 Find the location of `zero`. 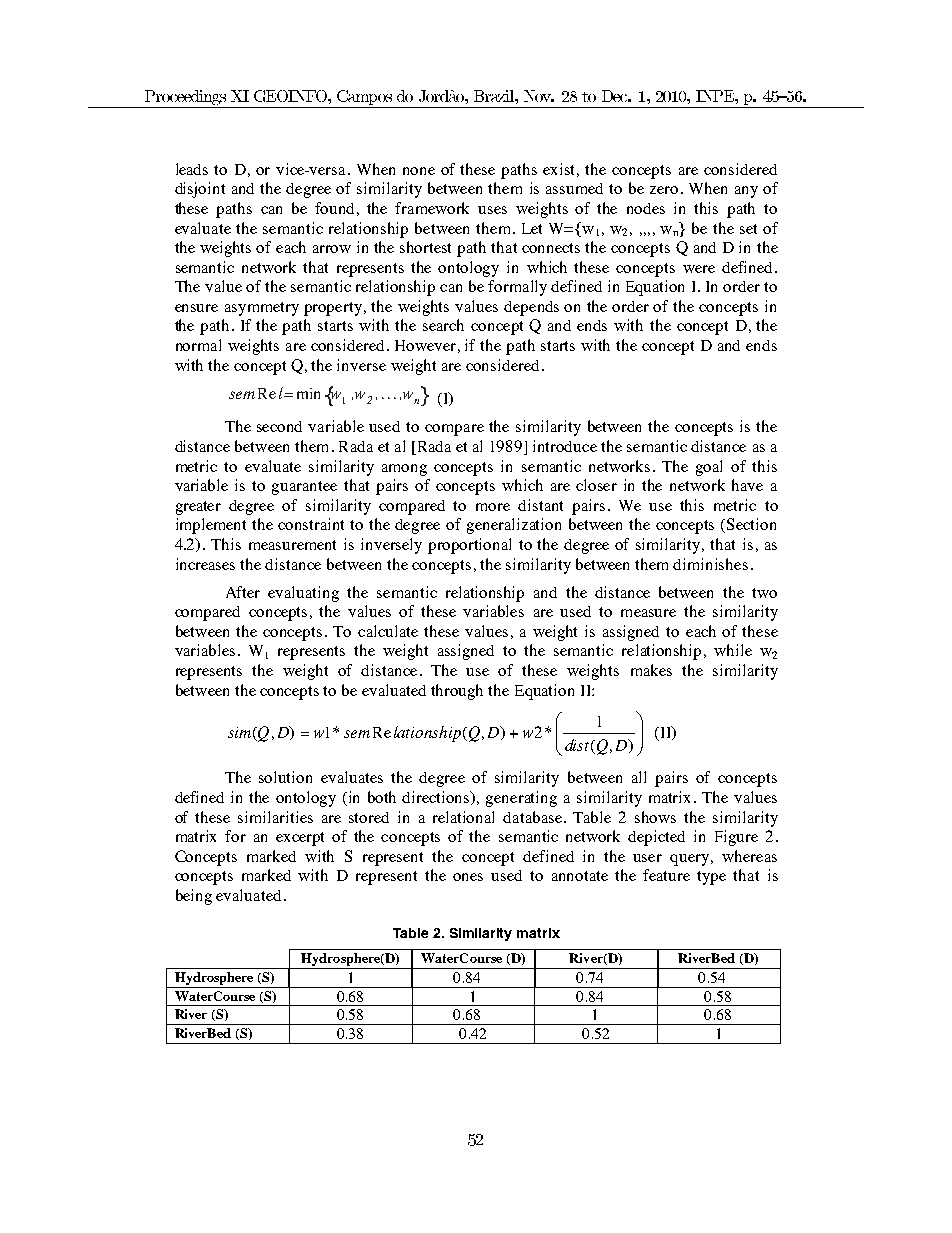

zero is located at coordinates (664, 190).
